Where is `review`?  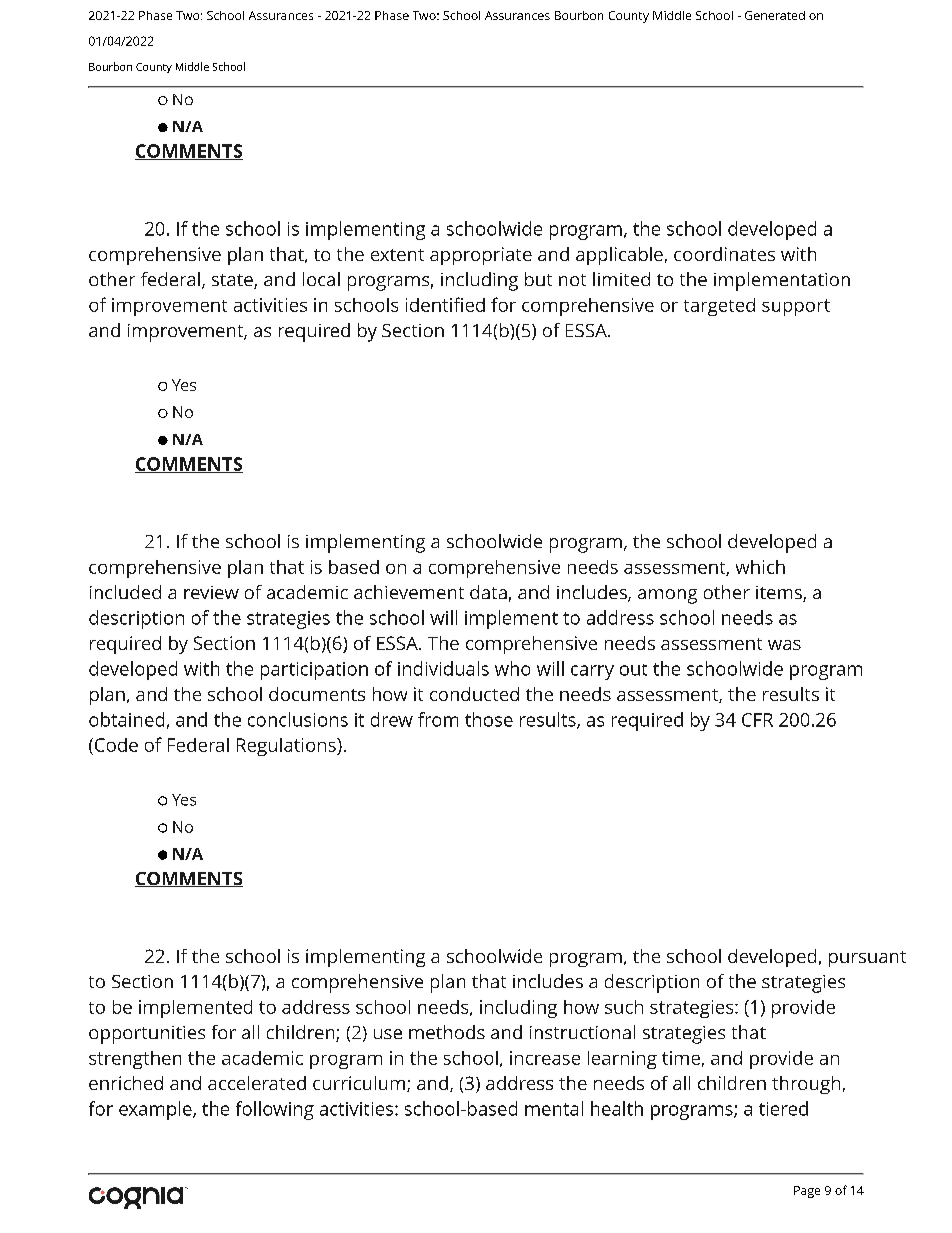
review is located at coordinates (211, 592).
